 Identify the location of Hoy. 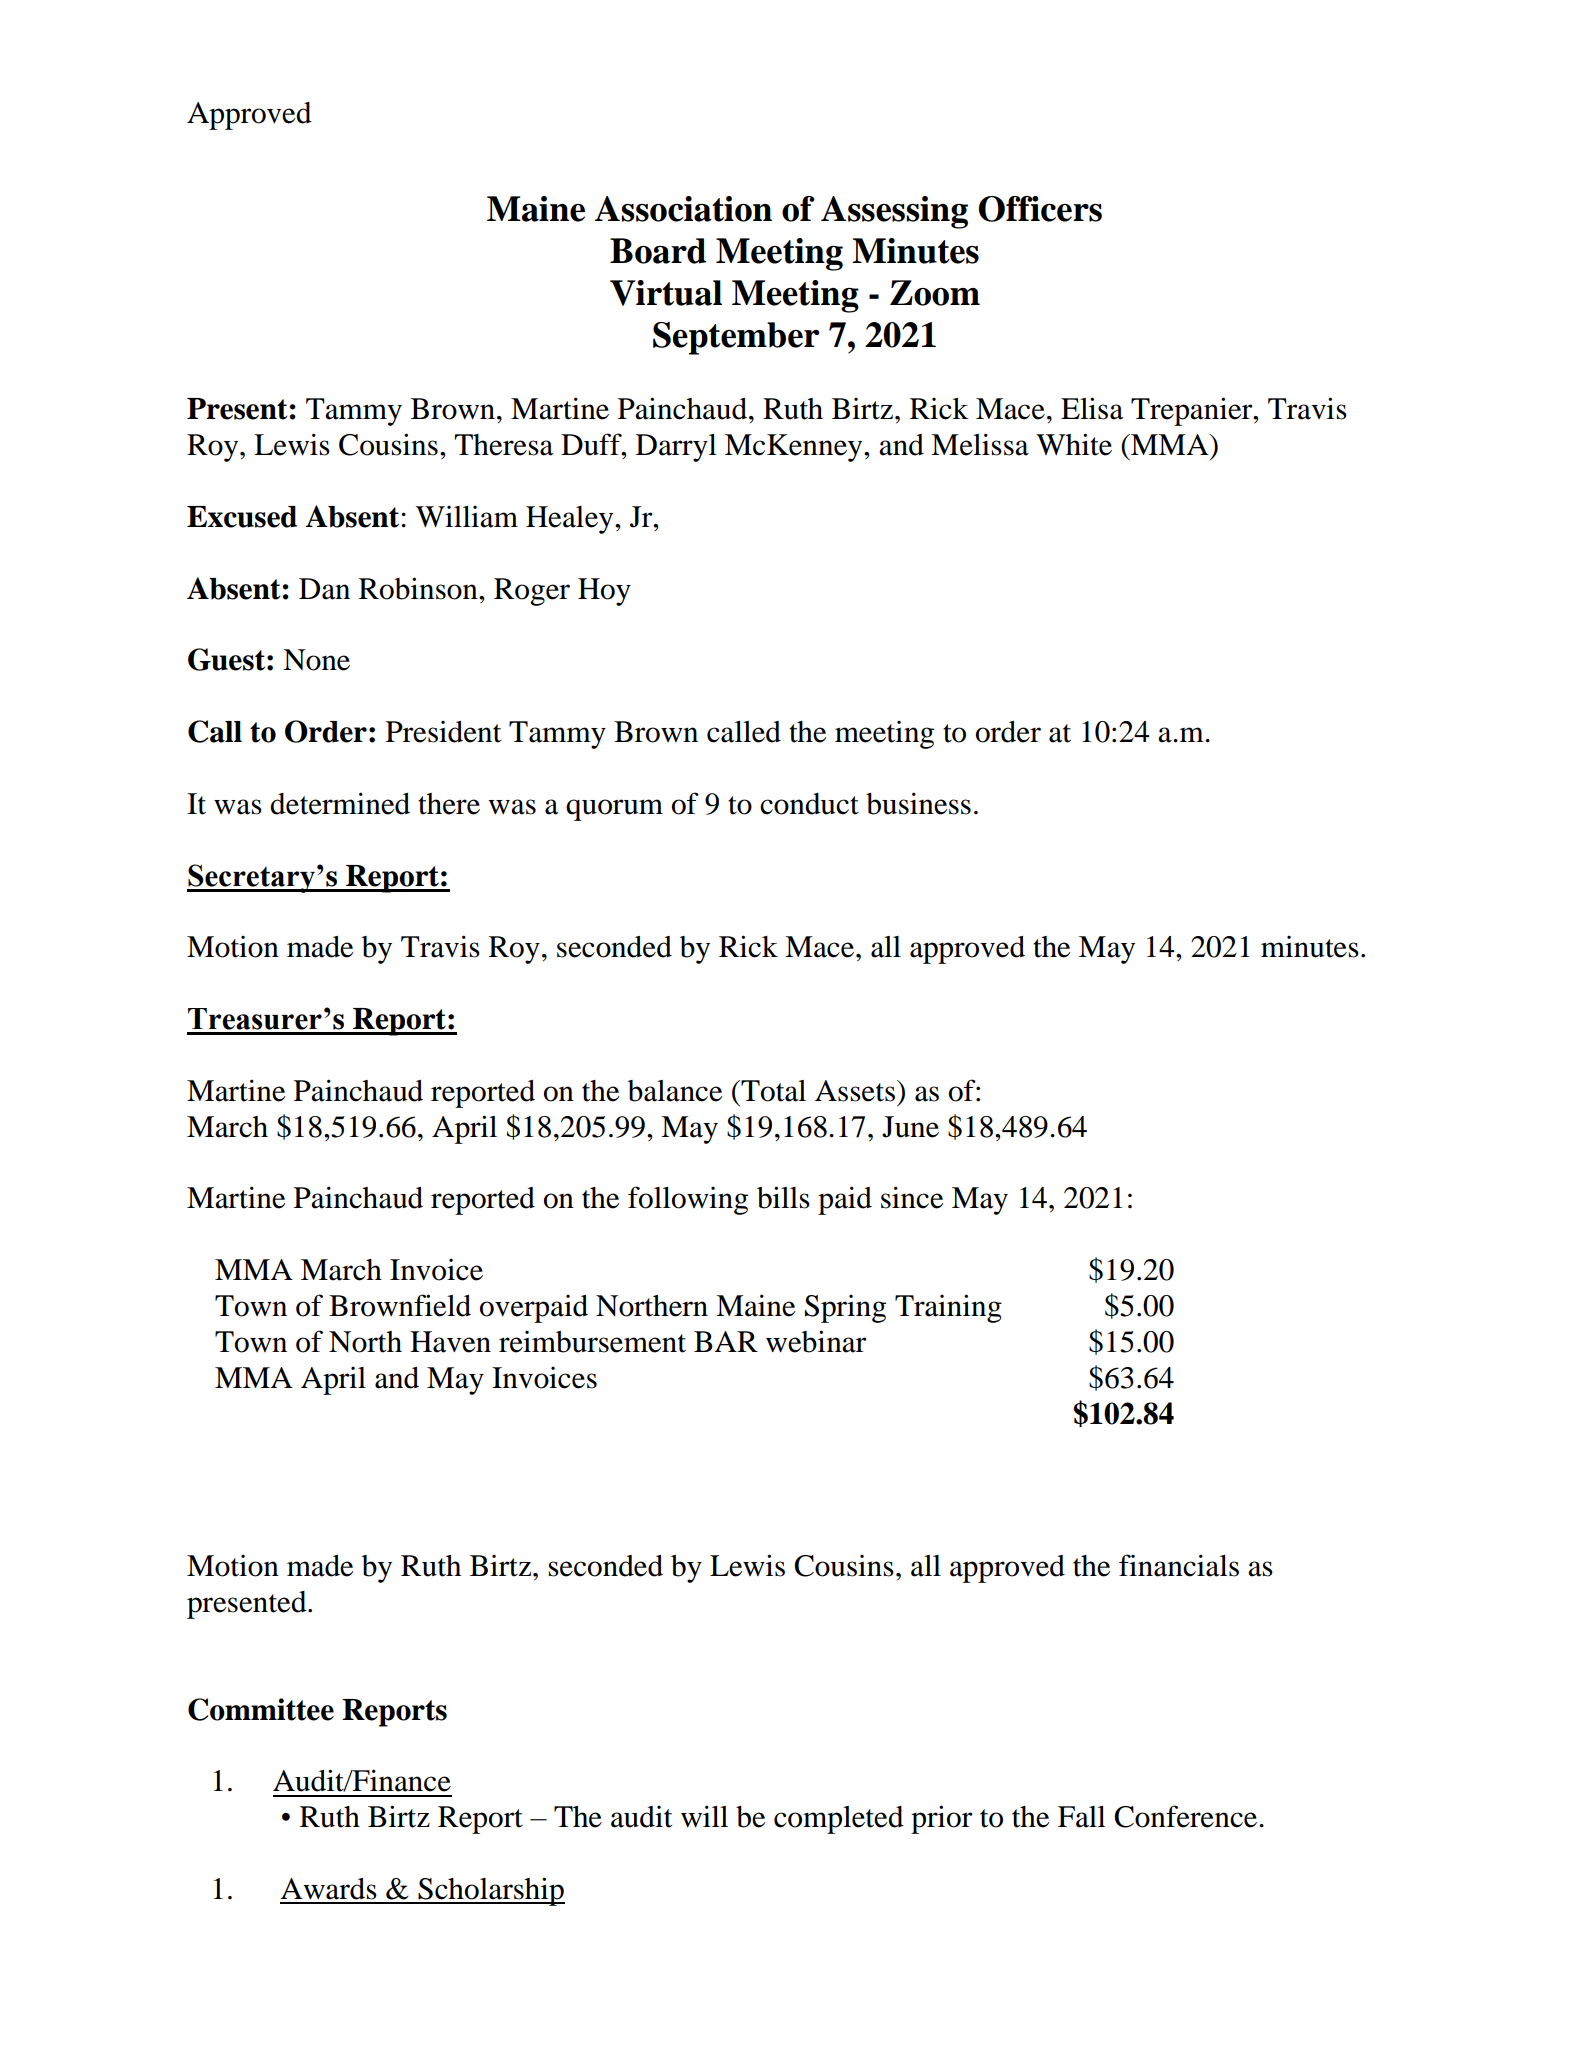
(604, 592).
